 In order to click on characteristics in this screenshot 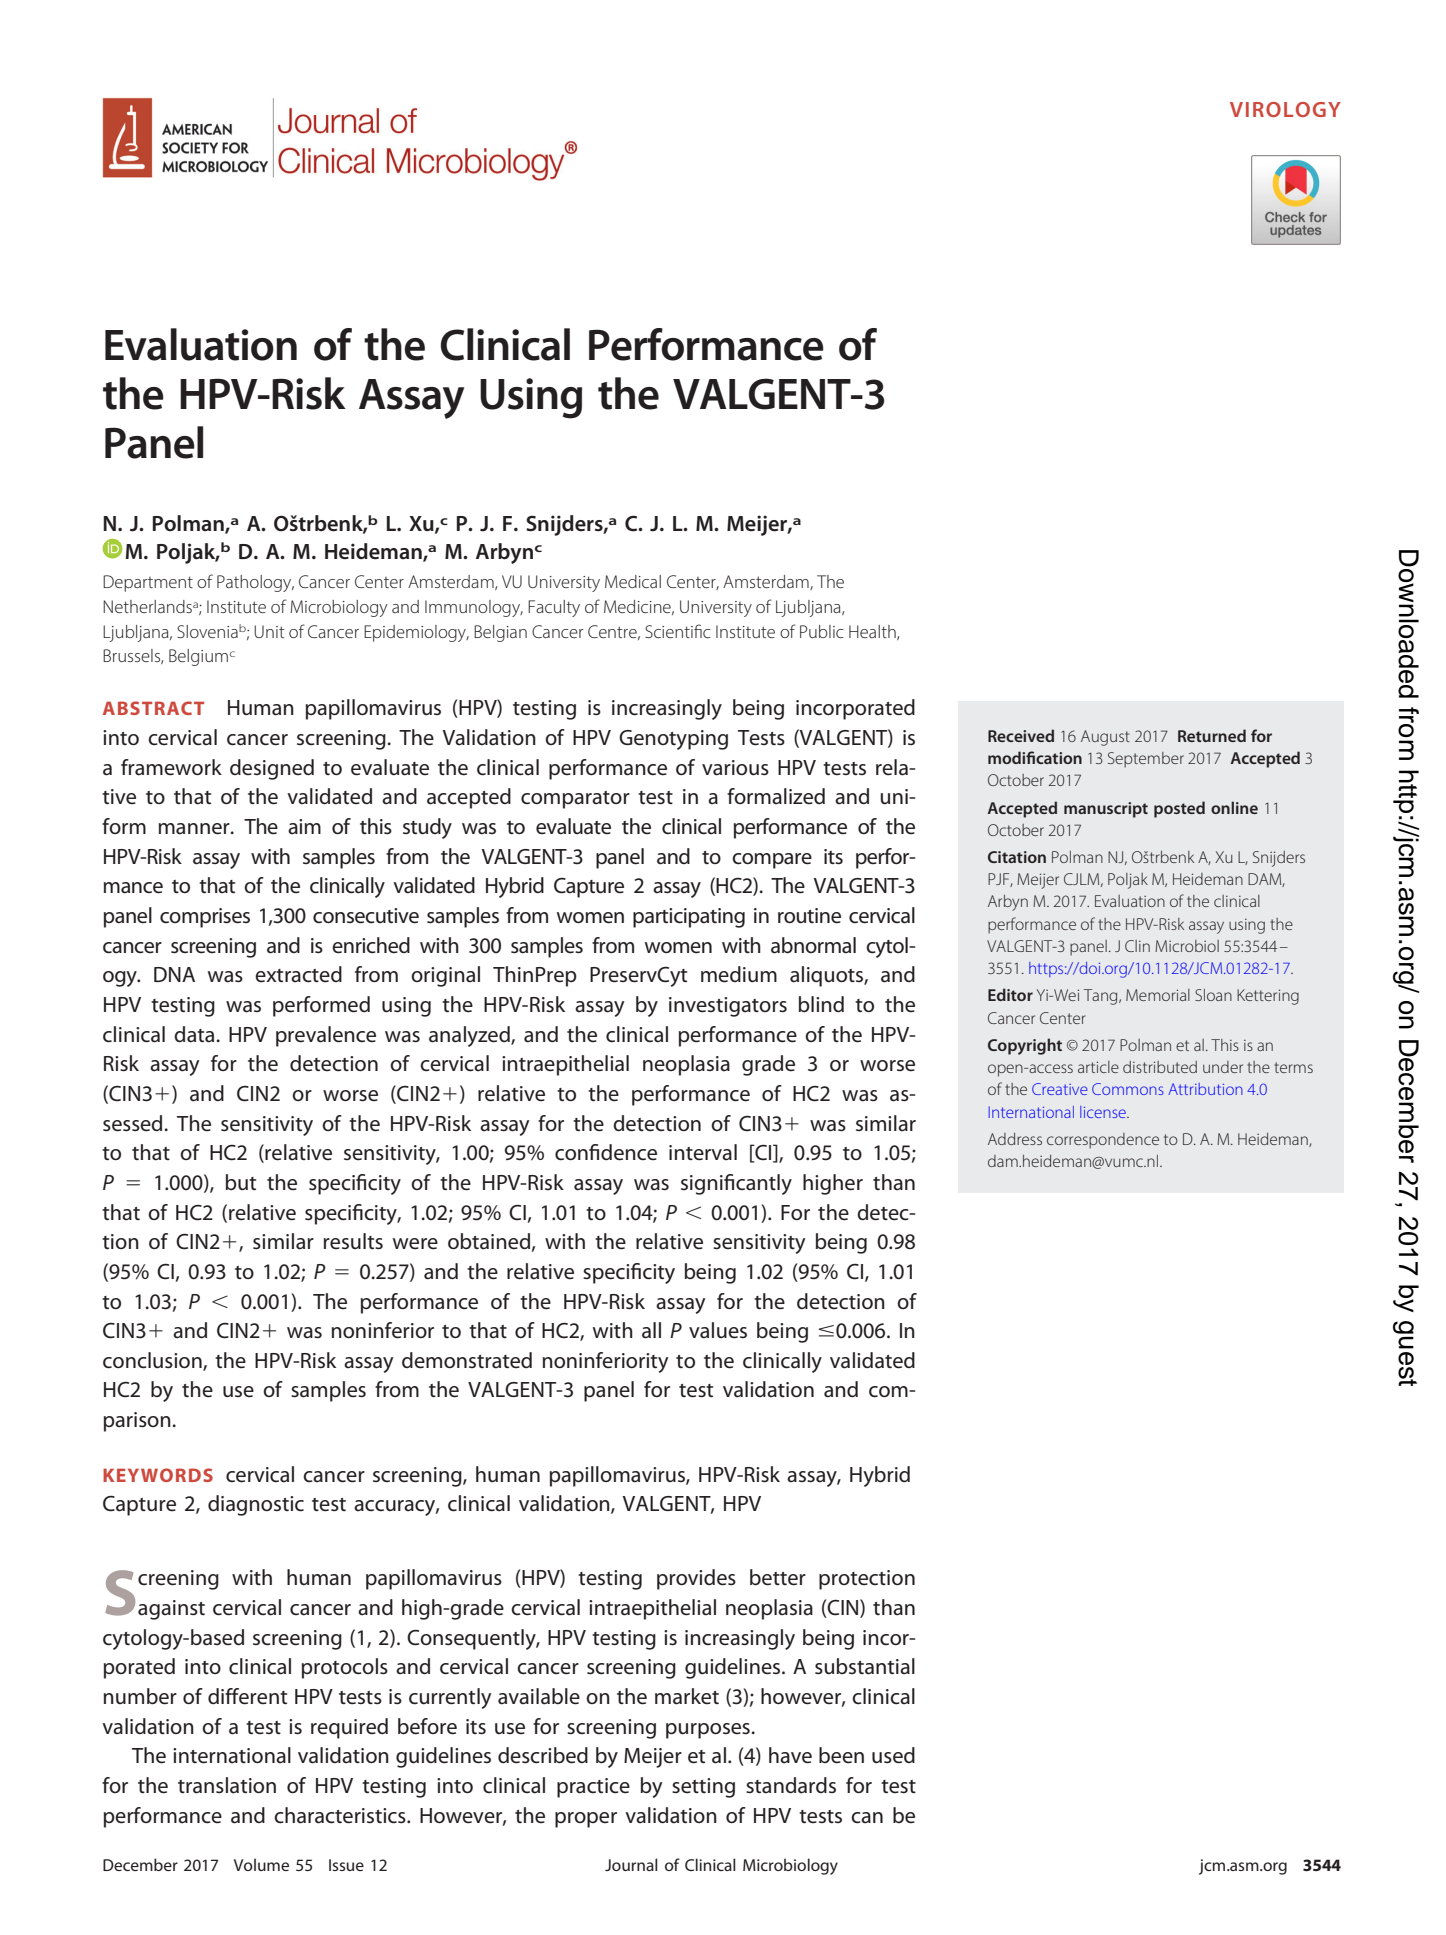, I will do `click(341, 1815)`.
